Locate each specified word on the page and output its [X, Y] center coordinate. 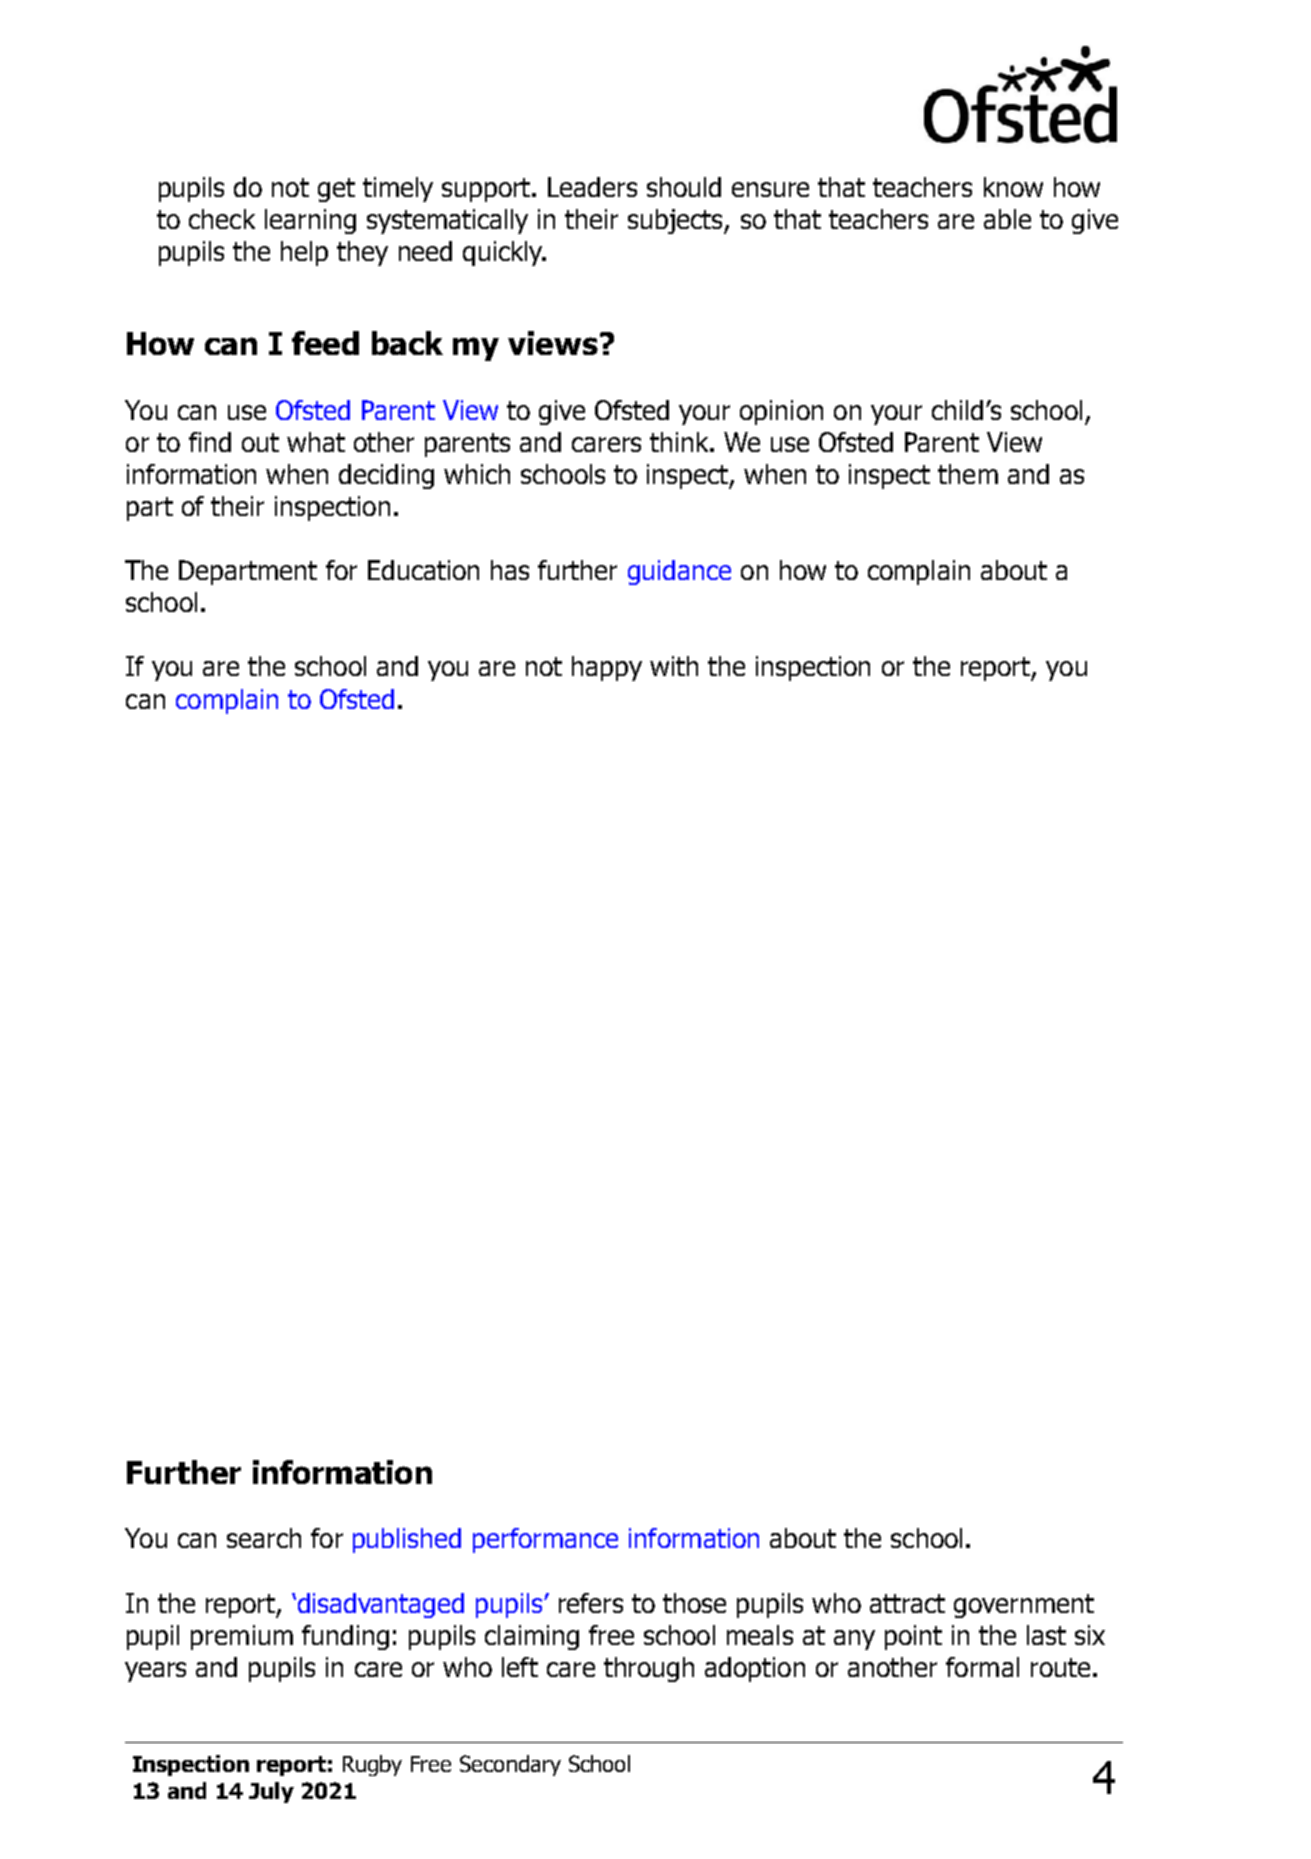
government [1024, 1606]
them [968, 474]
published [407, 1540]
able [1007, 219]
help [304, 253]
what [316, 442]
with [674, 666]
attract [907, 1603]
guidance [679, 572]
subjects [676, 221]
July [271, 1792]
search [264, 1538]
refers [591, 1603]
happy [607, 668]
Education [423, 570]
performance [545, 1540]
